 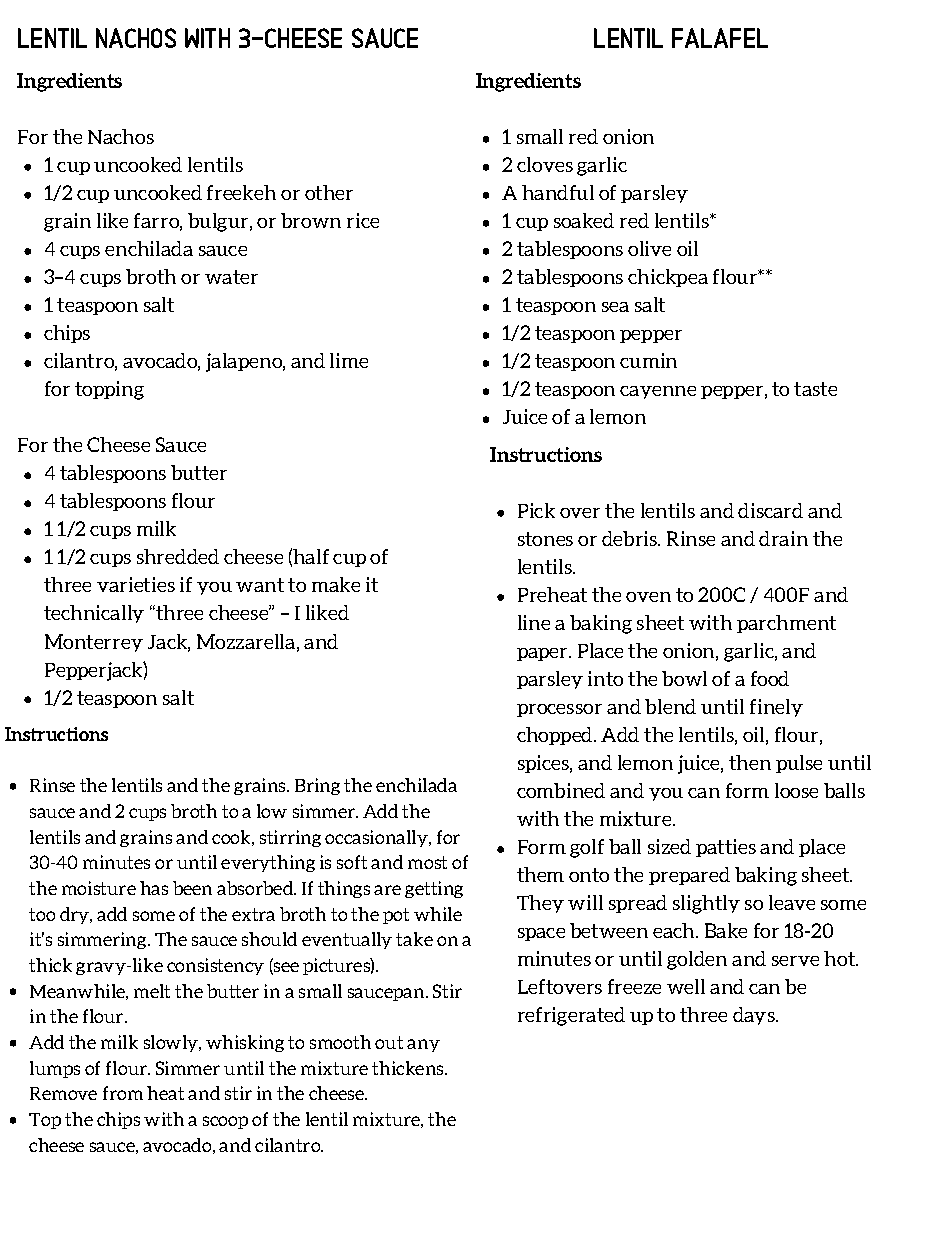 I want to click on cloves, so click(x=545, y=164).
